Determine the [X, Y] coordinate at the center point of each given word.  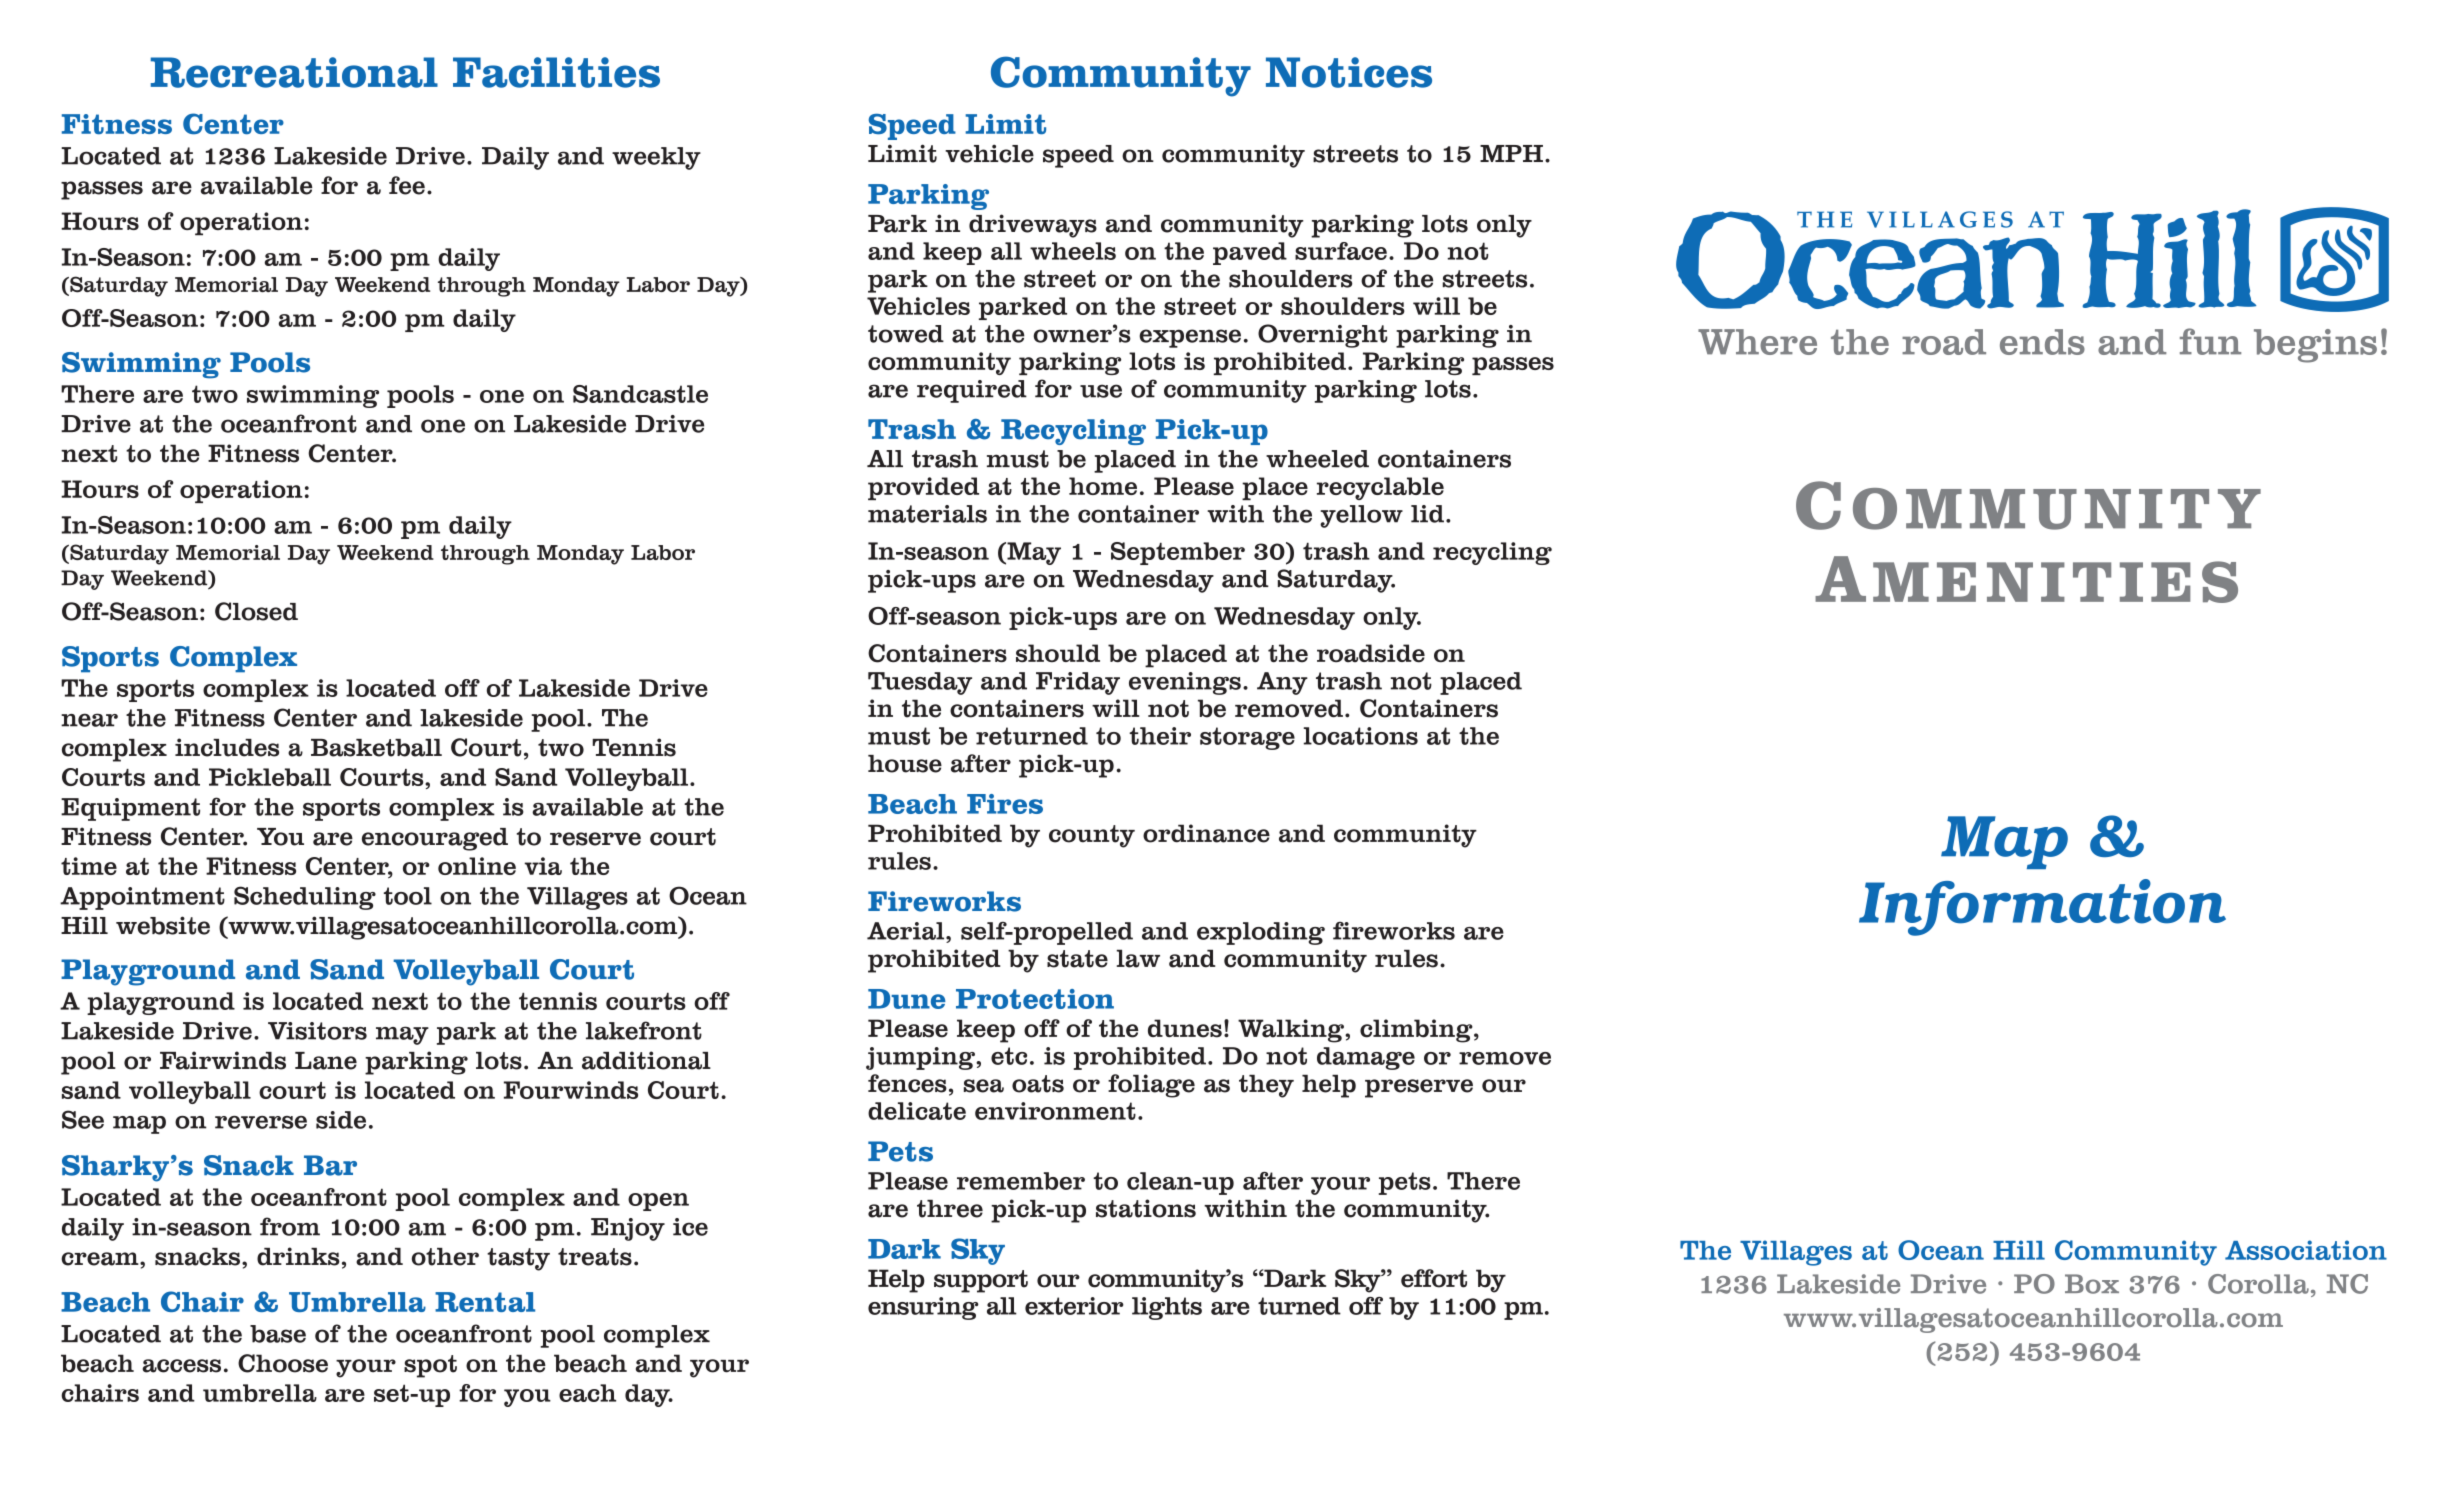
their [1160, 736]
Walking [1292, 1031]
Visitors [317, 1031]
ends [2042, 342]
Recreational [294, 72]
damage [1366, 1058]
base [278, 1334]
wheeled [1317, 459]
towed [906, 334]
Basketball [376, 748]
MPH [1511, 153]
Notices [1349, 72]
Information [2042, 907]
